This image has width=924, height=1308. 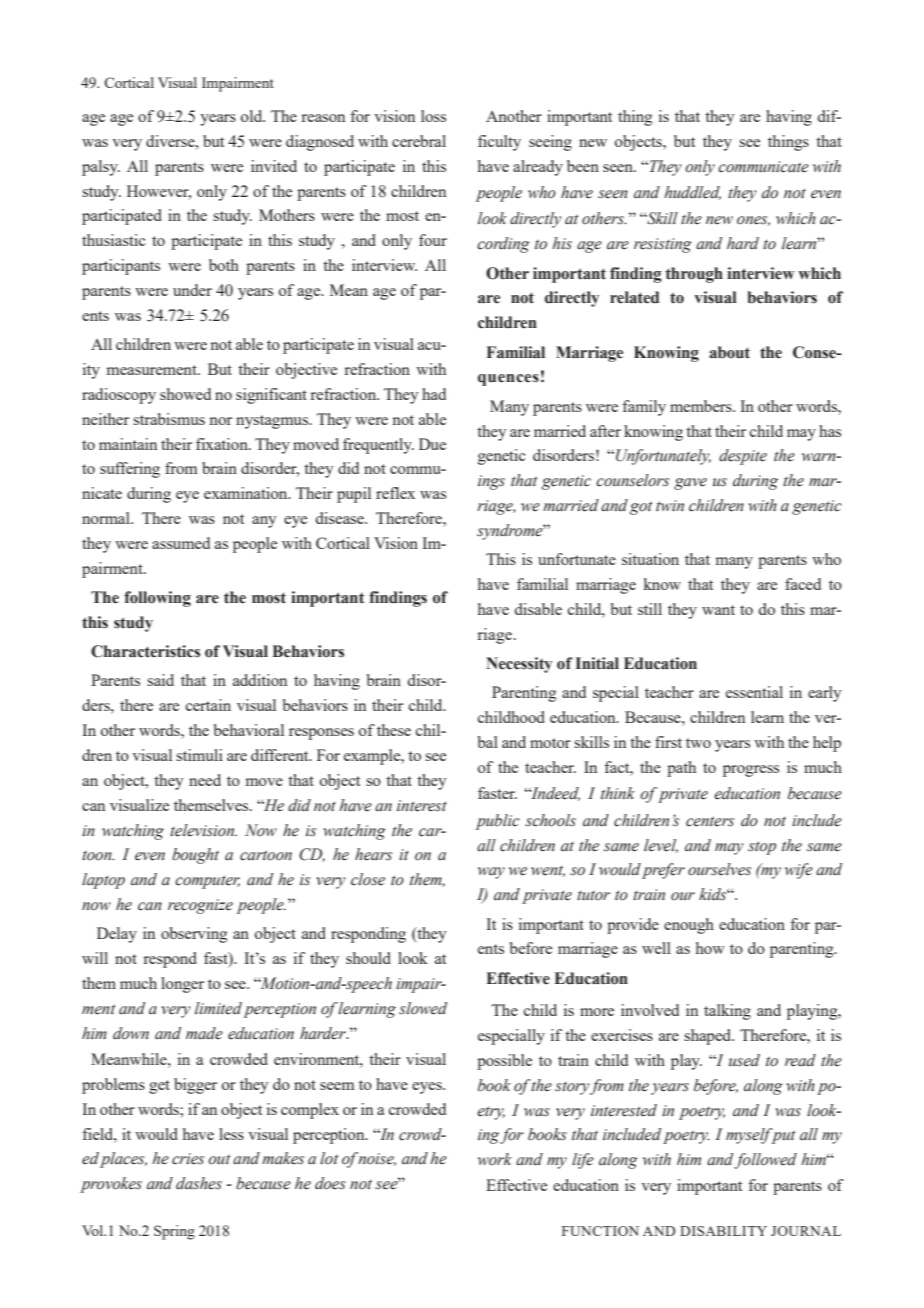 What do you see at coordinates (692, 193) in the image?
I see `huddled` at bounding box center [692, 193].
